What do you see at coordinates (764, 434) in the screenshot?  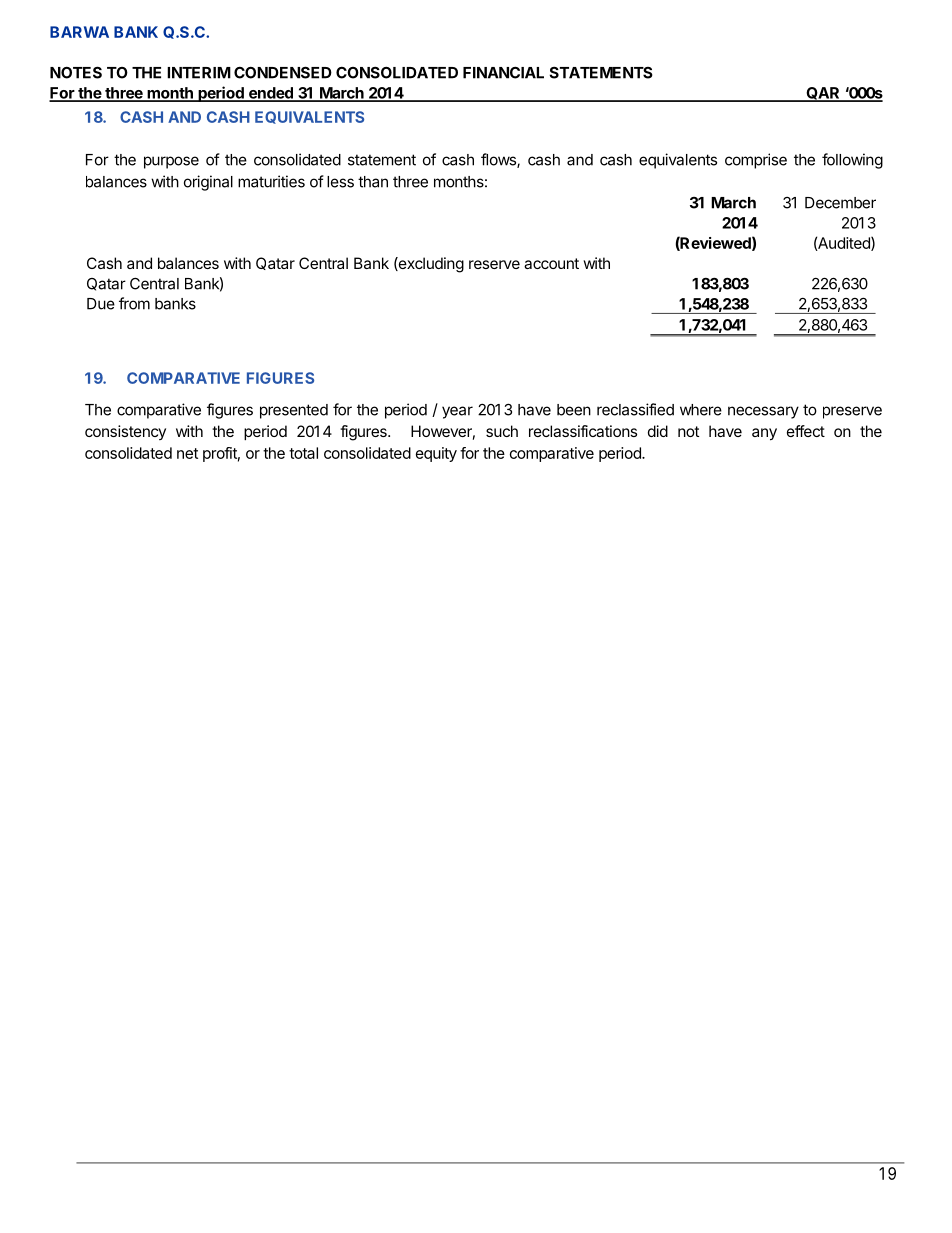 I see `any` at bounding box center [764, 434].
